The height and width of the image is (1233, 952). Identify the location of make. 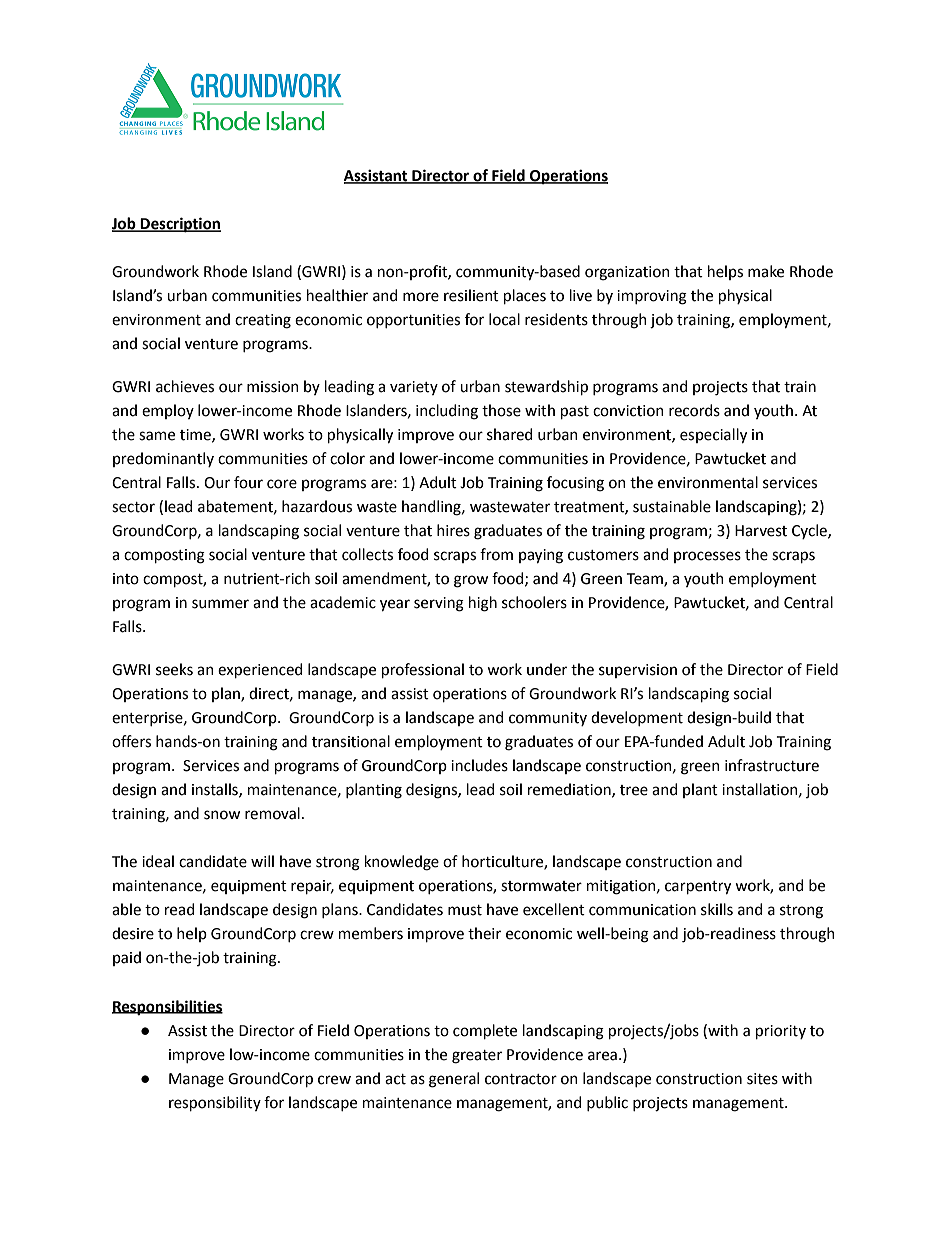
(766, 271).
